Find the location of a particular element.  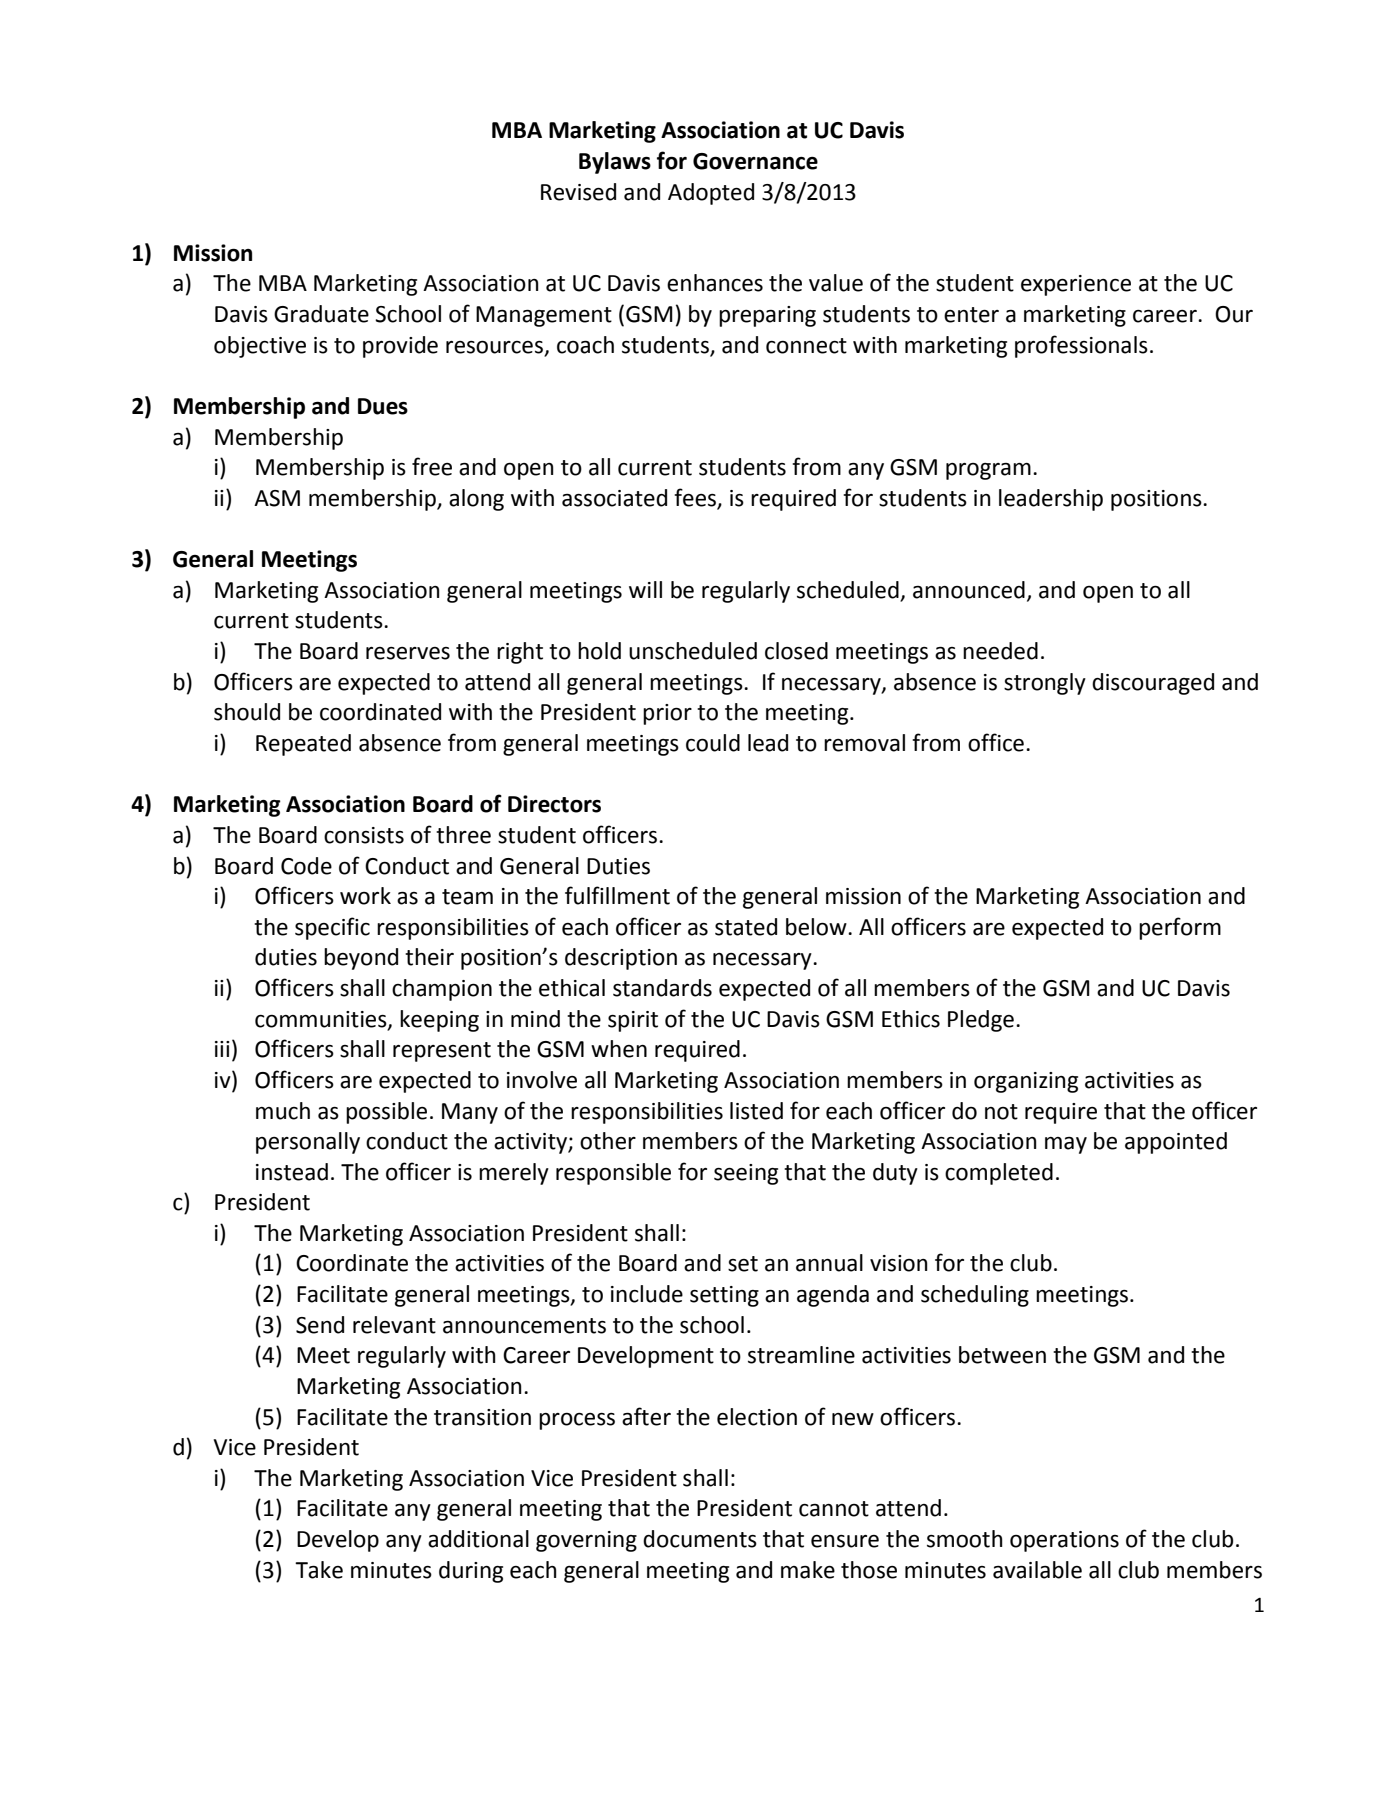

Code is located at coordinates (306, 866).
